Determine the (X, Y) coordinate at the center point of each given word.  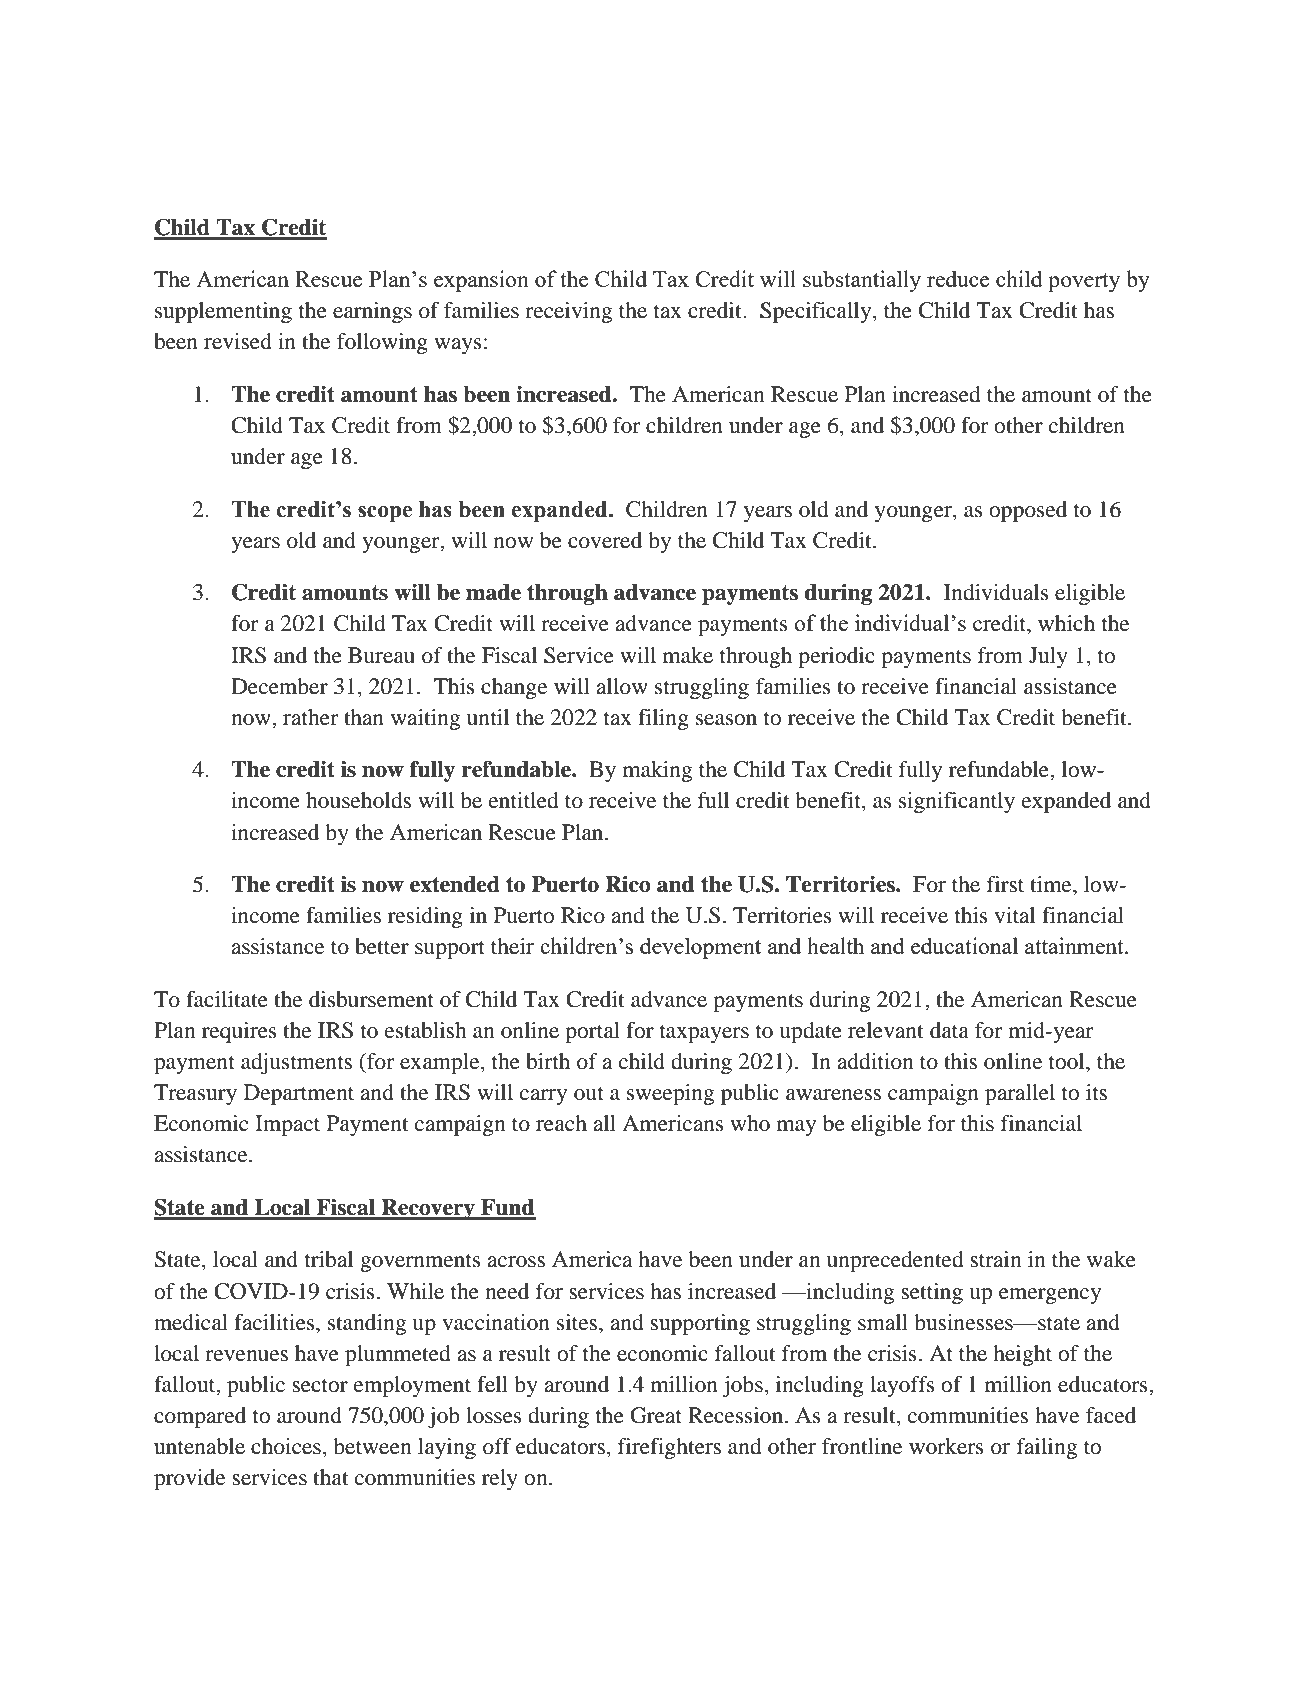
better (382, 946)
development (700, 948)
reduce (958, 278)
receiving (568, 312)
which (1066, 623)
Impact (287, 1125)
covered (605, 540)
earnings (372, 312)
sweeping (670, 1094)
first (1005, 884)
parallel (1020, 1094)
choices (286, 1446)
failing (1047, 1448)
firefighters (669, 1448)
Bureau (381, 655)
